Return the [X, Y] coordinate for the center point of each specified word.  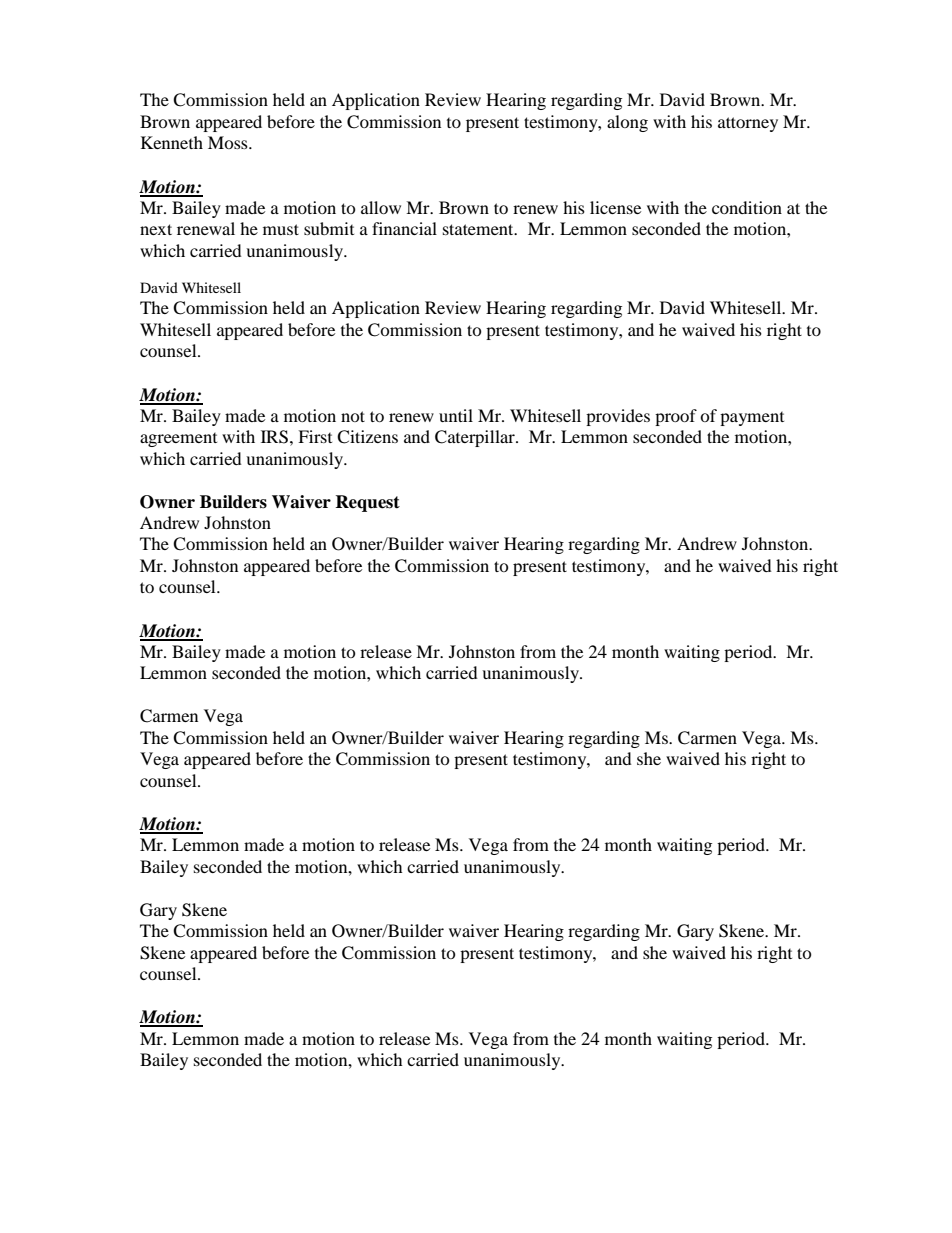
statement [479, 229]
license [615, 207]
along [627, 123]
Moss [229, 142]
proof [676, 417]
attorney [748, 124]
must [281, 229]
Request [367, 503]
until [456, 415]
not [353, 416]
